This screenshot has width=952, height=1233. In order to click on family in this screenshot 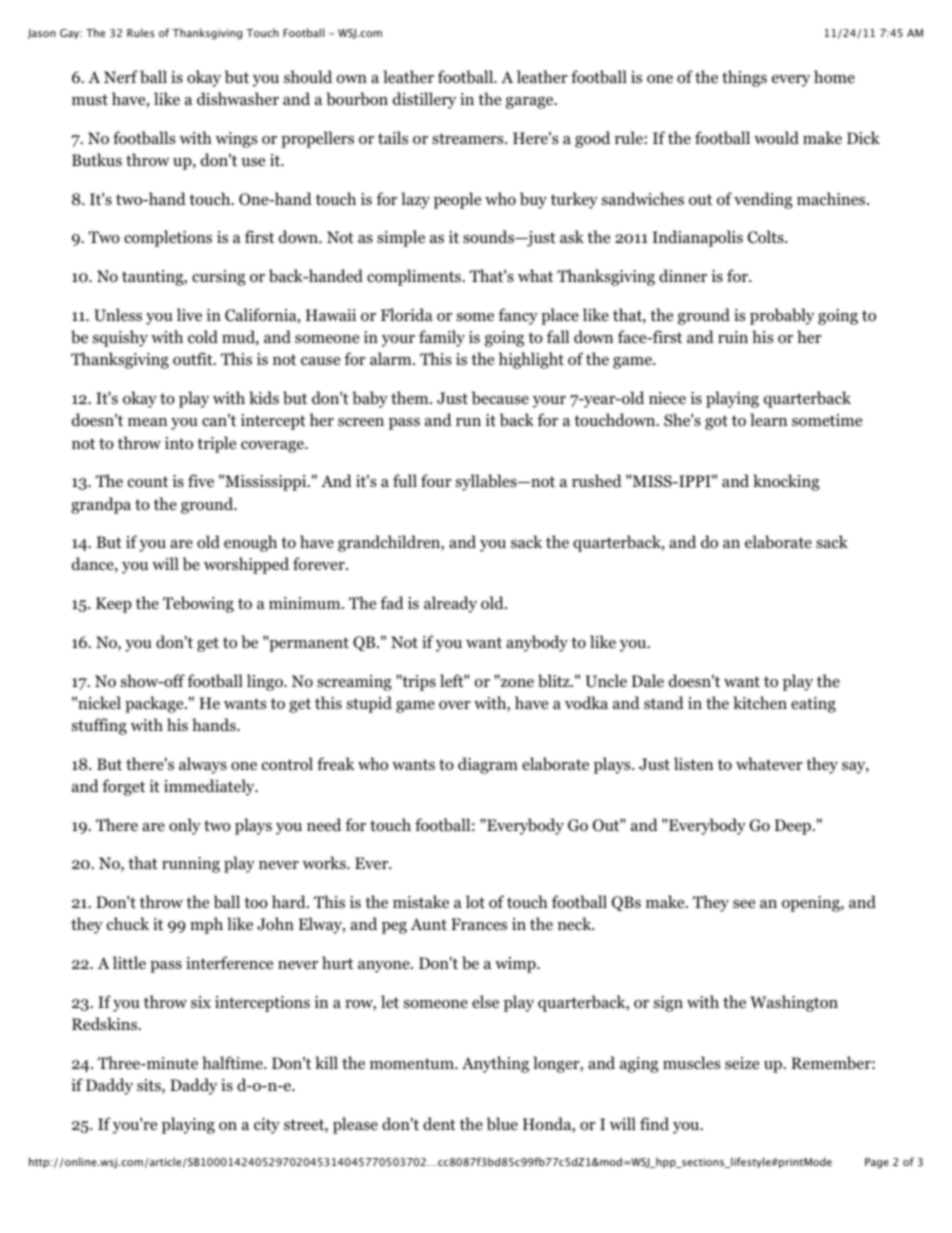, I will do `click(442, 338)`.
